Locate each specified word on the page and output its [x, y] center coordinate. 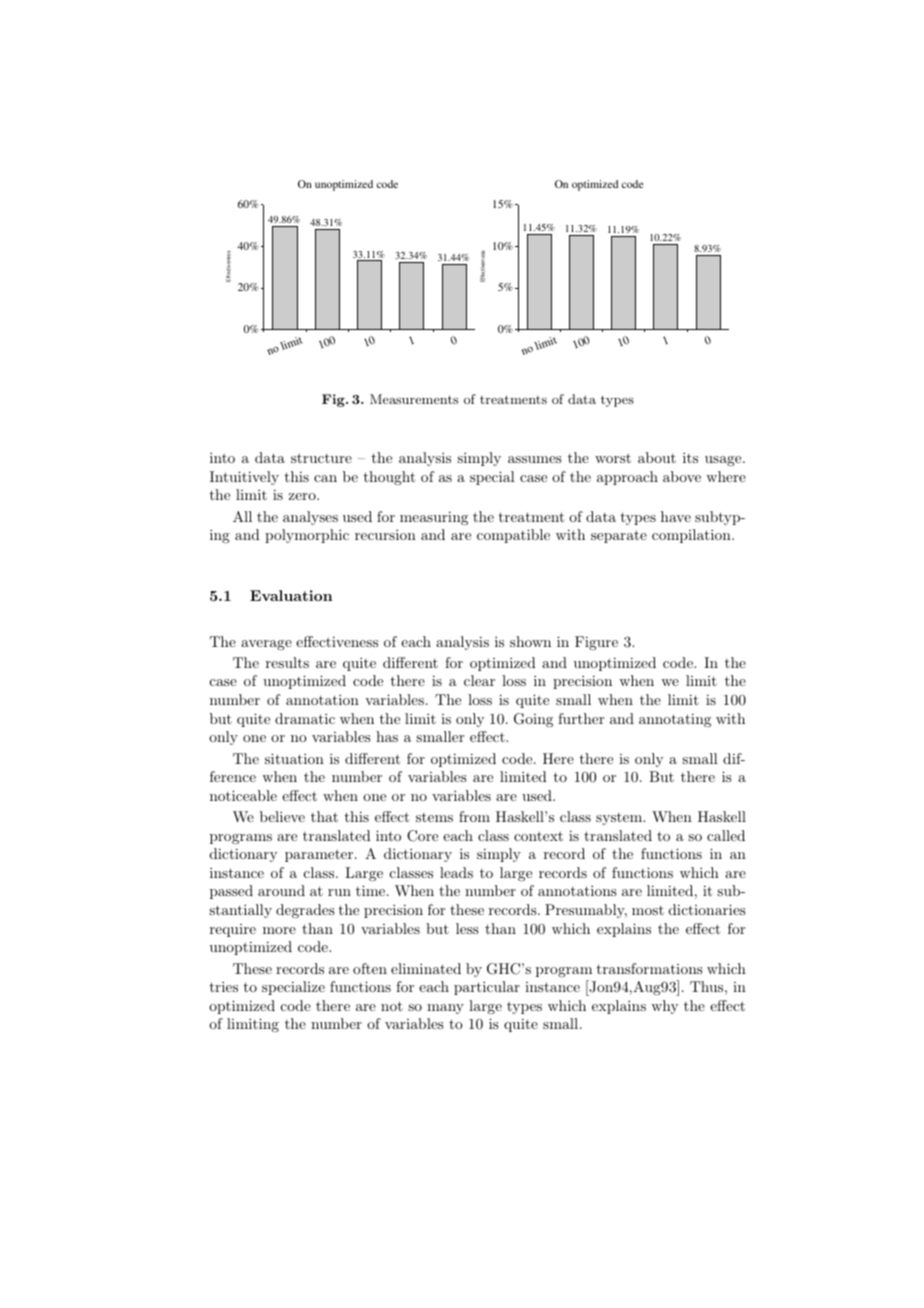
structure [321, 458]
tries [224, 986]
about [657, 457]
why [664, 1007]
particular [487, 988]
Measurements [414, 399]
